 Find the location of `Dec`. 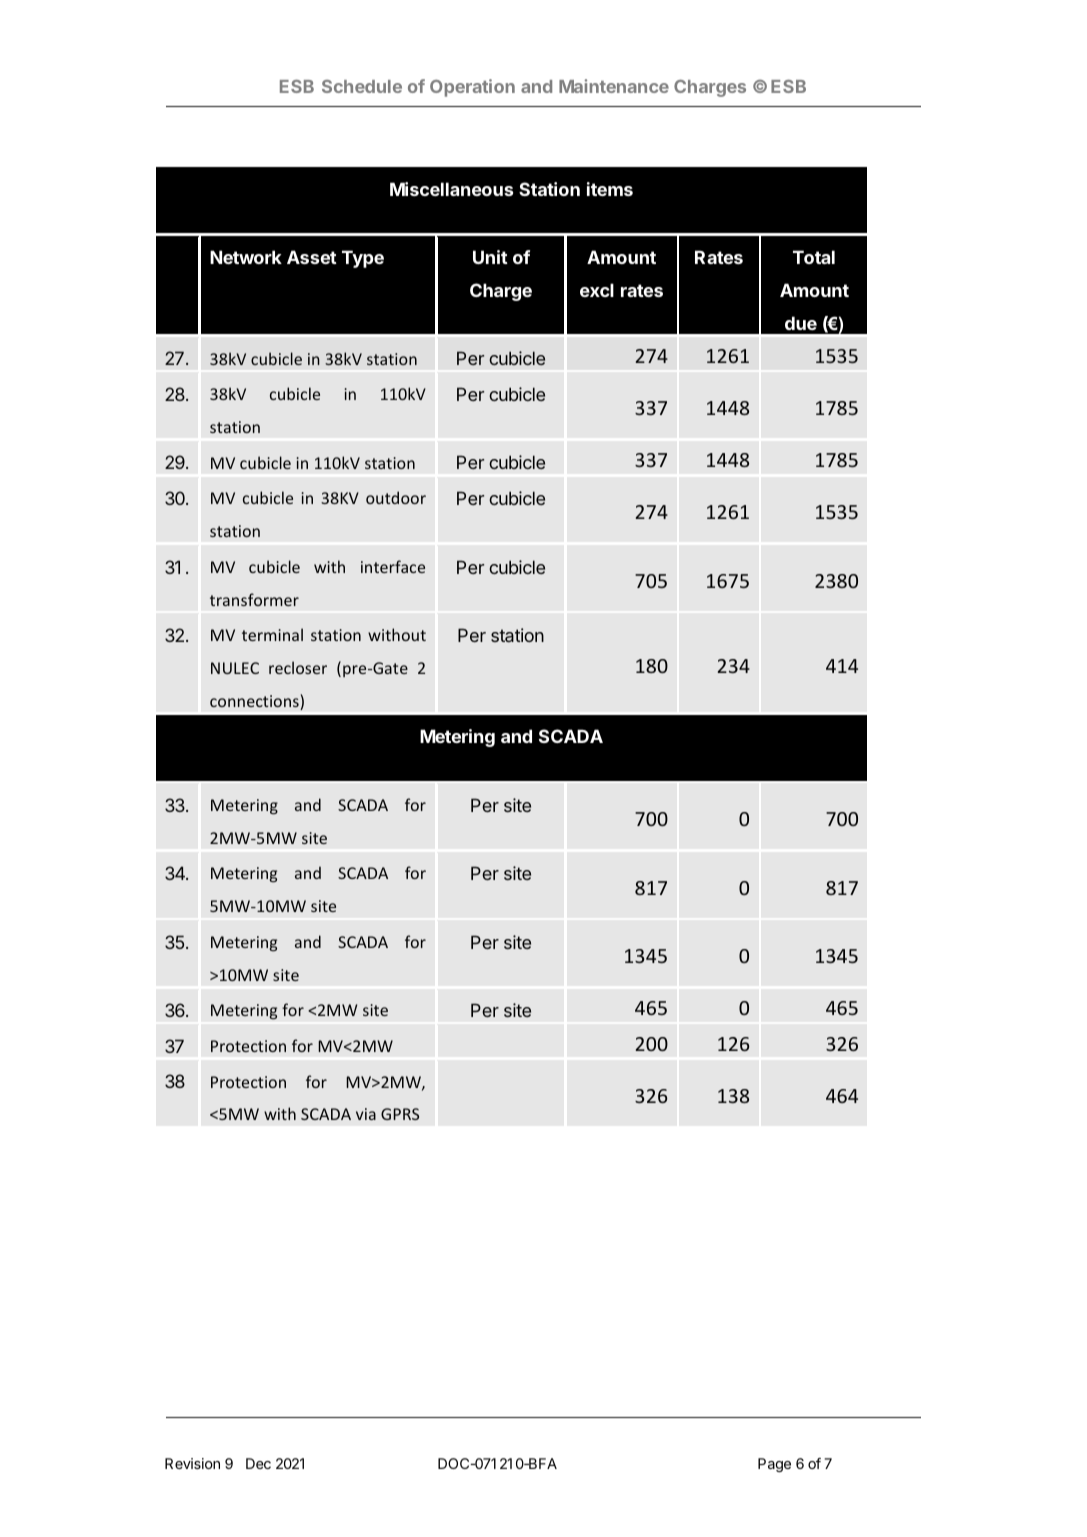

Dec is located at coordinates (258, 1463).
